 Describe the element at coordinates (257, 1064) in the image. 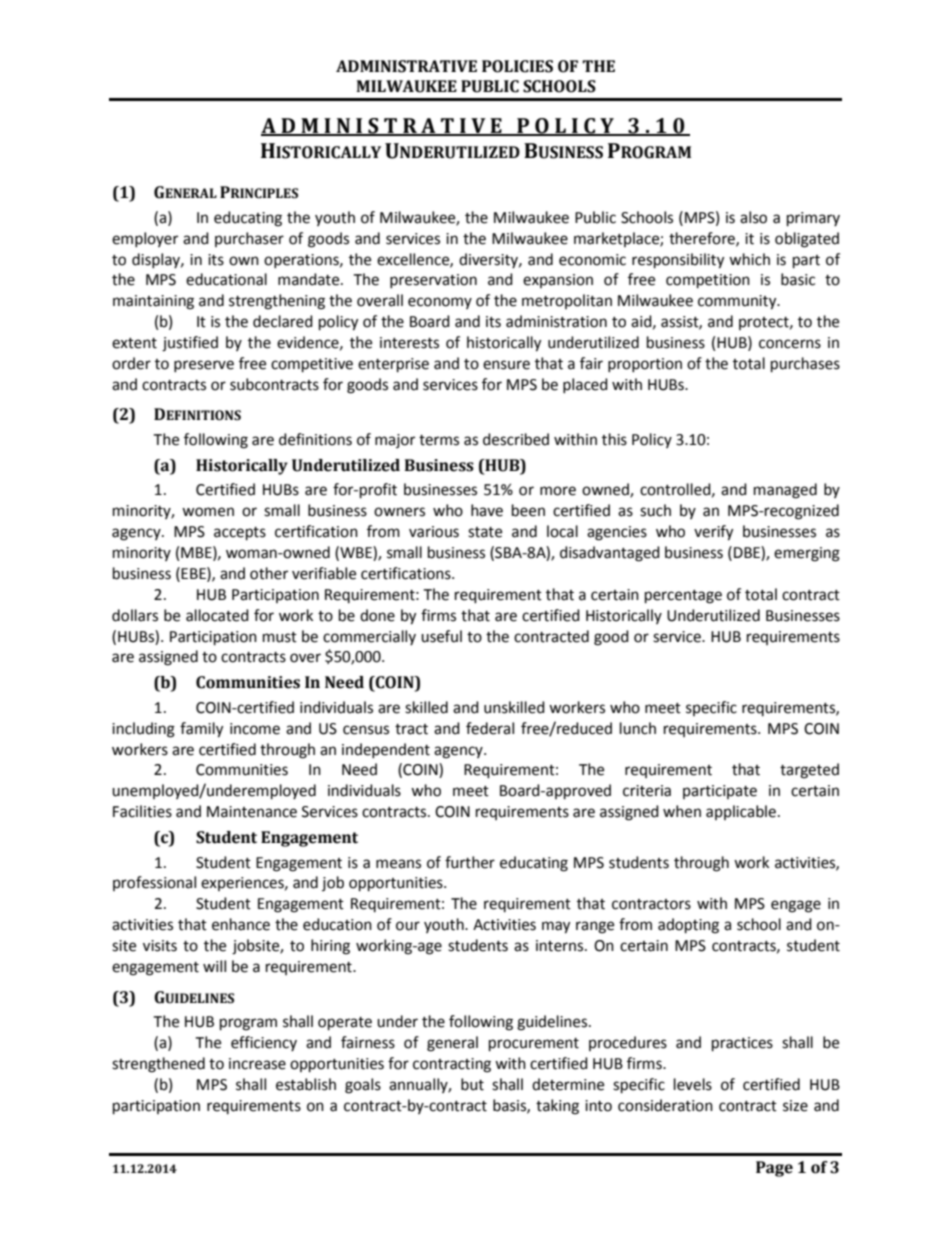

I see `increase` at that location.
